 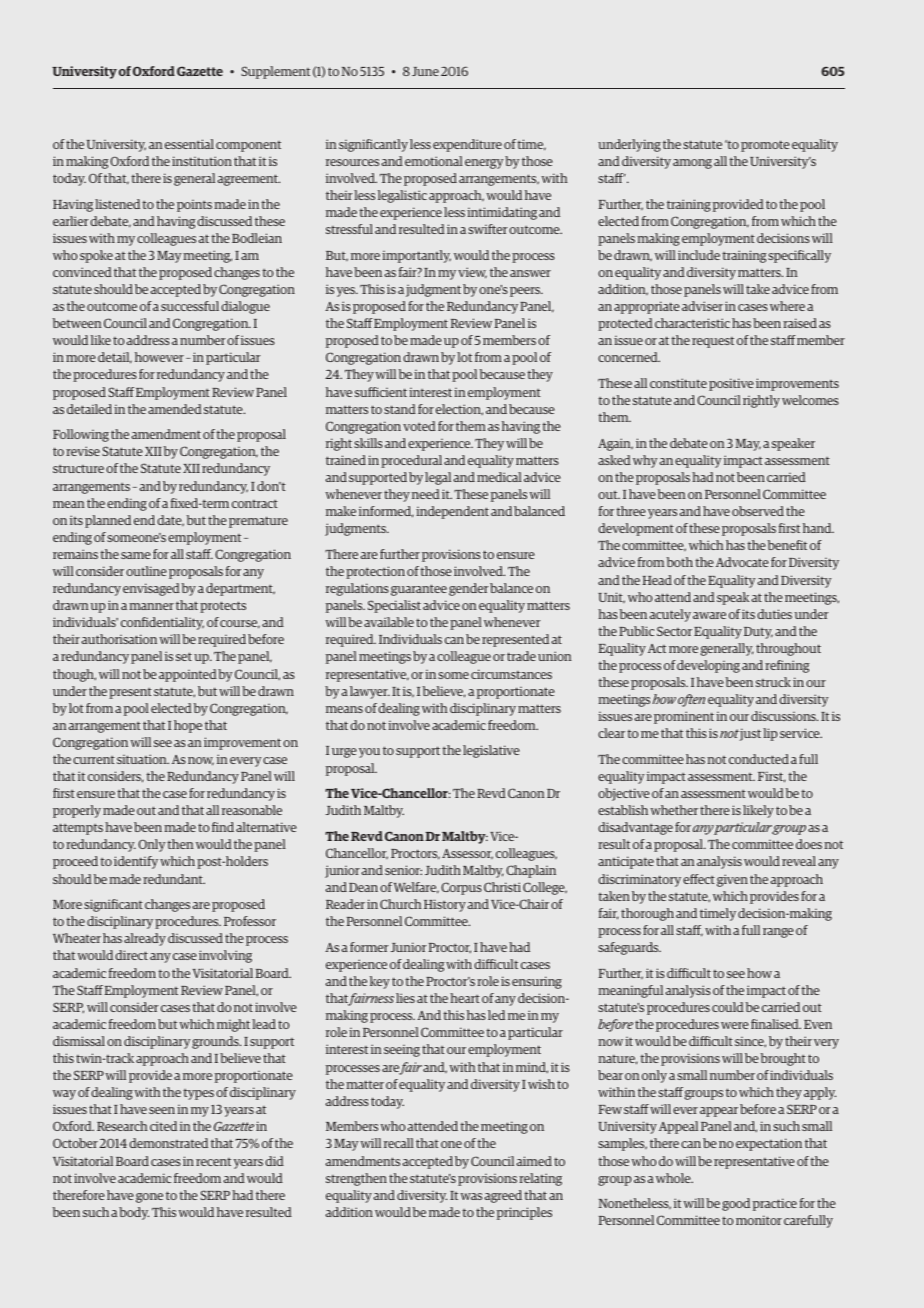 I want to click on whether, so click(x=674, y=810).
